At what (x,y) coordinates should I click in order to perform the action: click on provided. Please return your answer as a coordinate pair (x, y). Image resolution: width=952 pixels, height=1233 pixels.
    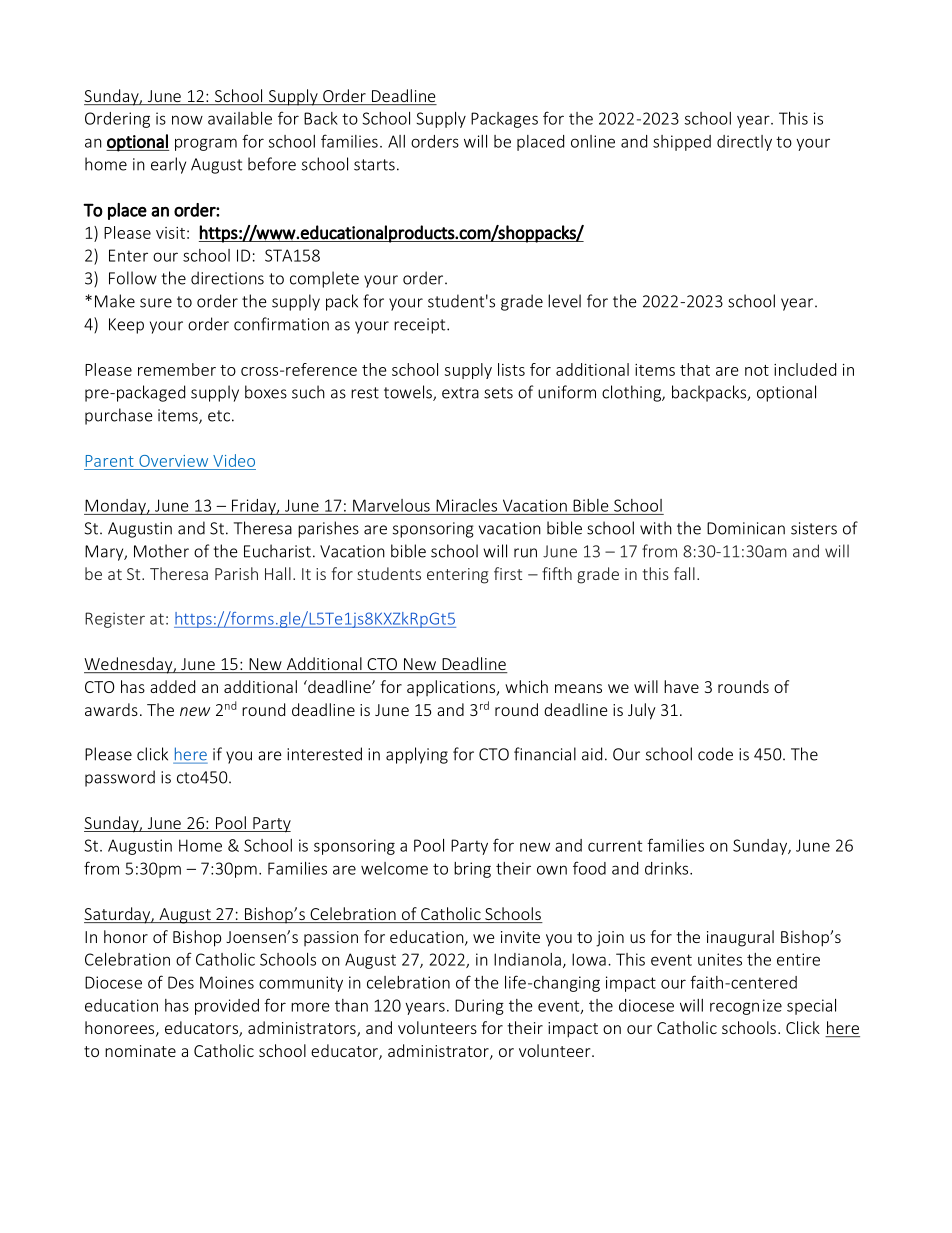
    Looking at the image, I should click on (227, 1007).
